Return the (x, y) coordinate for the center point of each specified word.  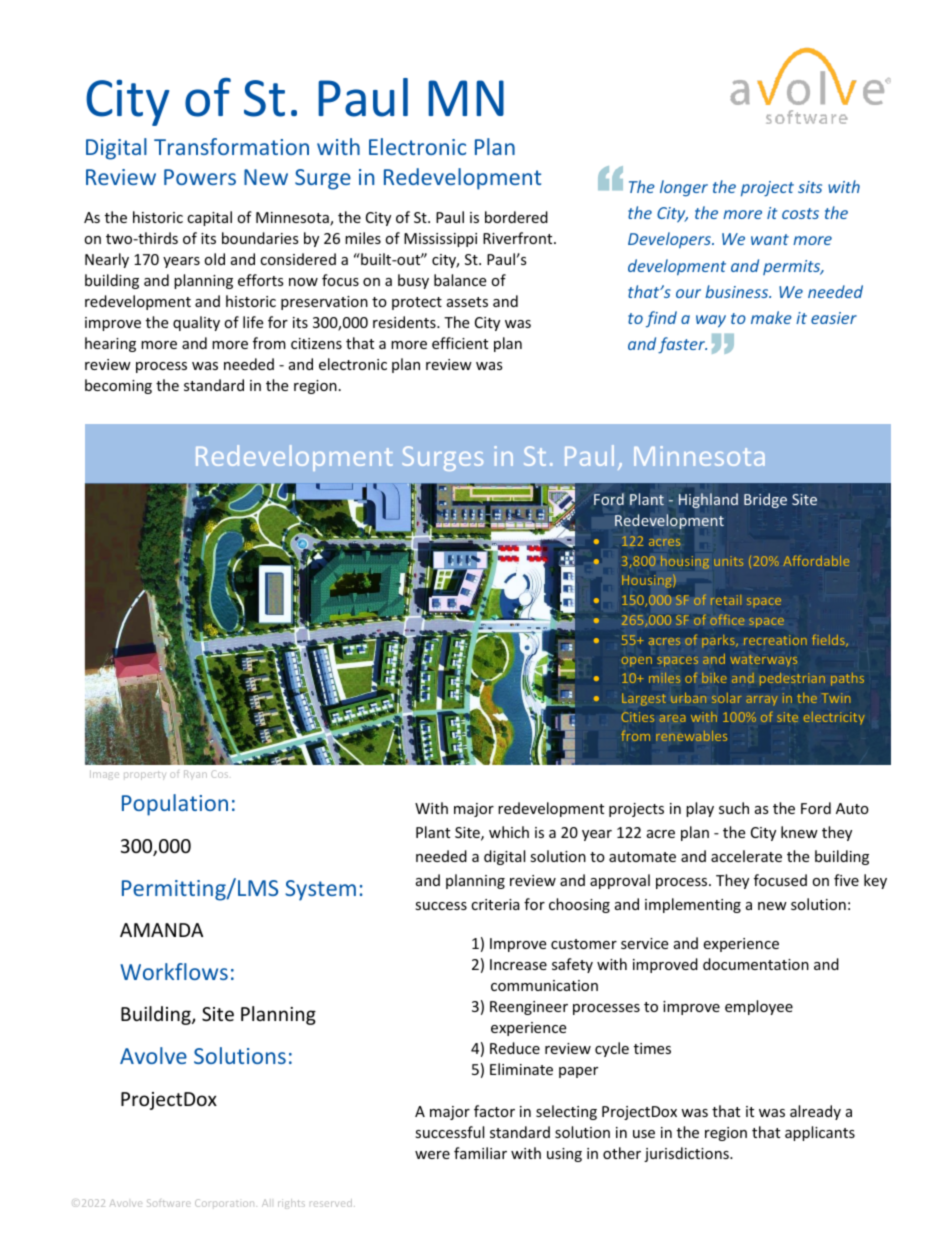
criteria (495, 904)
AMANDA (161, 930)
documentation (756, 964)
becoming (118, 386)
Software (169, 1203)
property (145, 775)
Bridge (765, 500)
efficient (460, 343)
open (636, 662)
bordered (516, 217)
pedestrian (792, 679)
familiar (480, 1153)
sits (810, 187)
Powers (200, 177)
